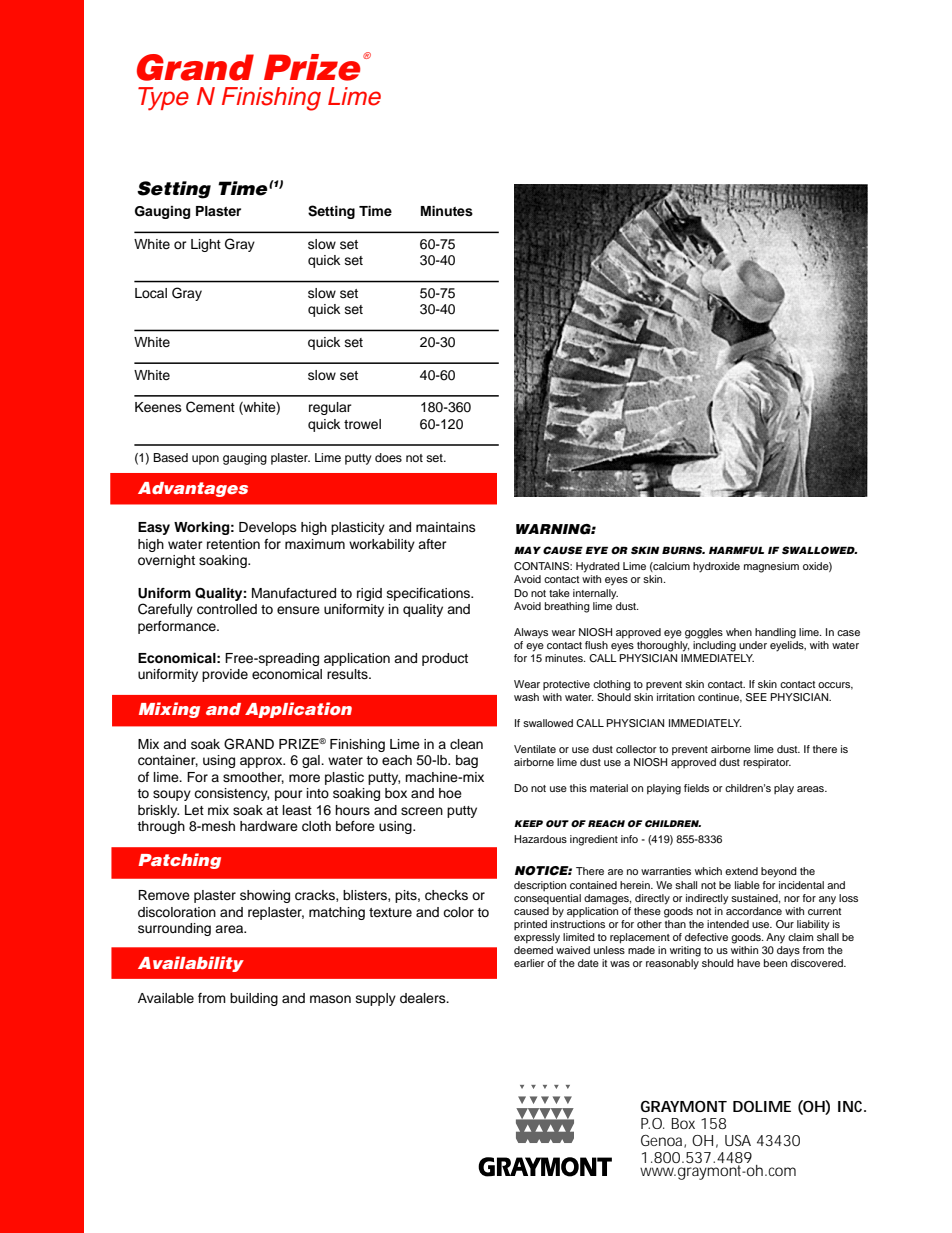 The width and height of the screenshot is (952, 1233). I want to click on provide, so click(225, 675).
